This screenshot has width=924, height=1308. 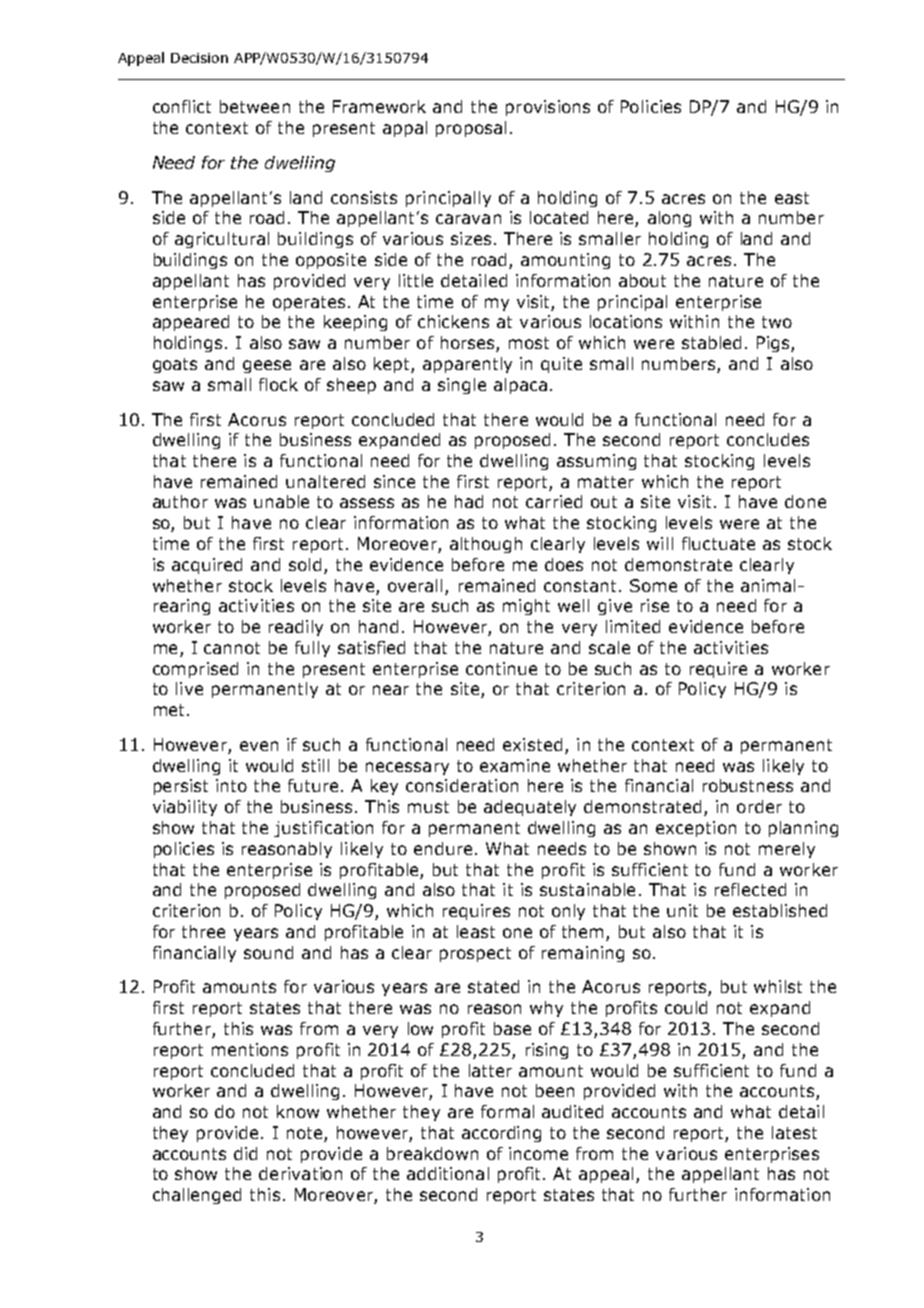 What do you see at coordinates (203, 931) in the screenshot?
I see `three` at bounding box center [203, 931].
